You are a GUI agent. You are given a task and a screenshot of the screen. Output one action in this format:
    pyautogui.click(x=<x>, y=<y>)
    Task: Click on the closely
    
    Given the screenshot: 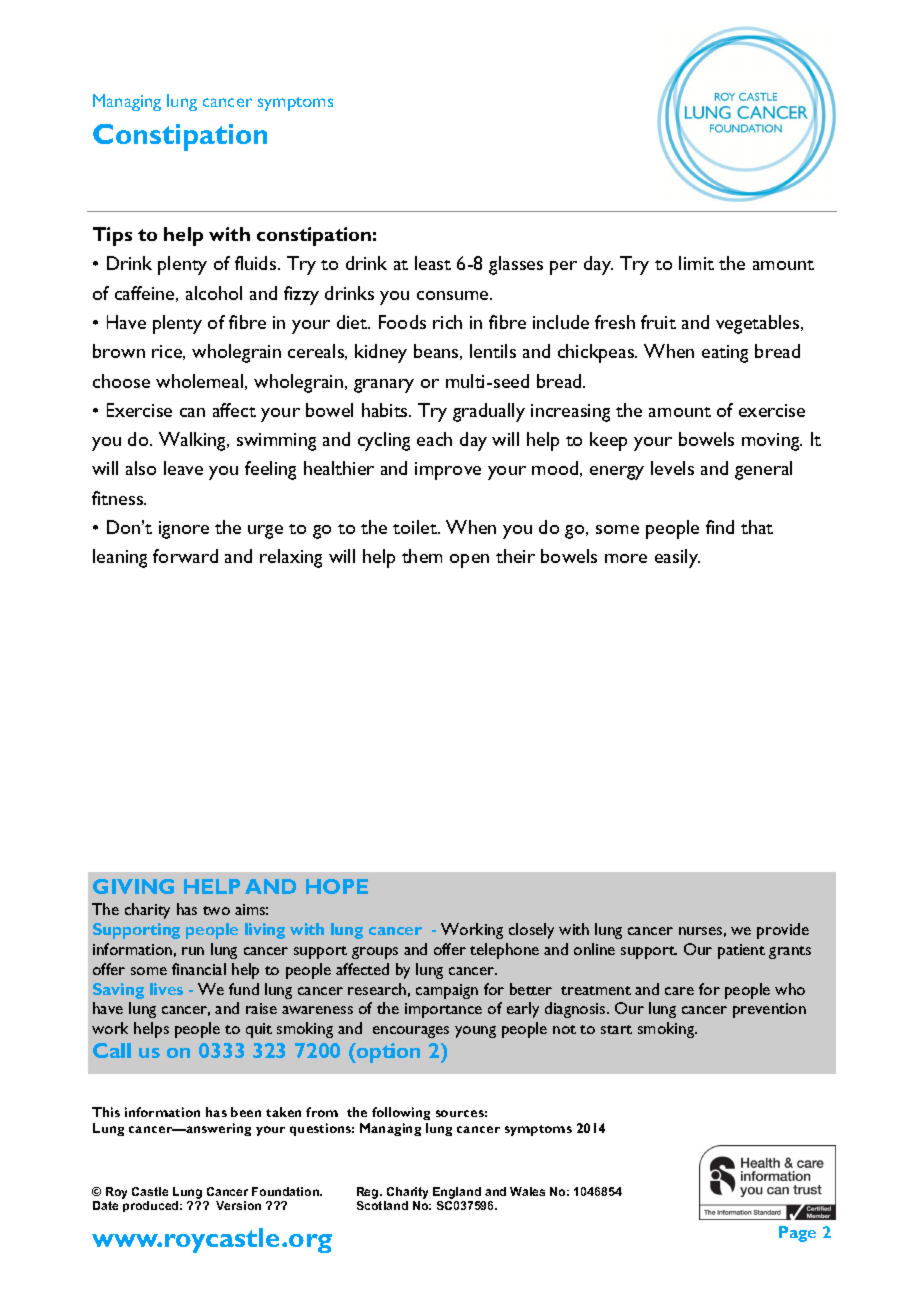 What is the action you would take?
    pyautogui.click(x=531, y=931)
